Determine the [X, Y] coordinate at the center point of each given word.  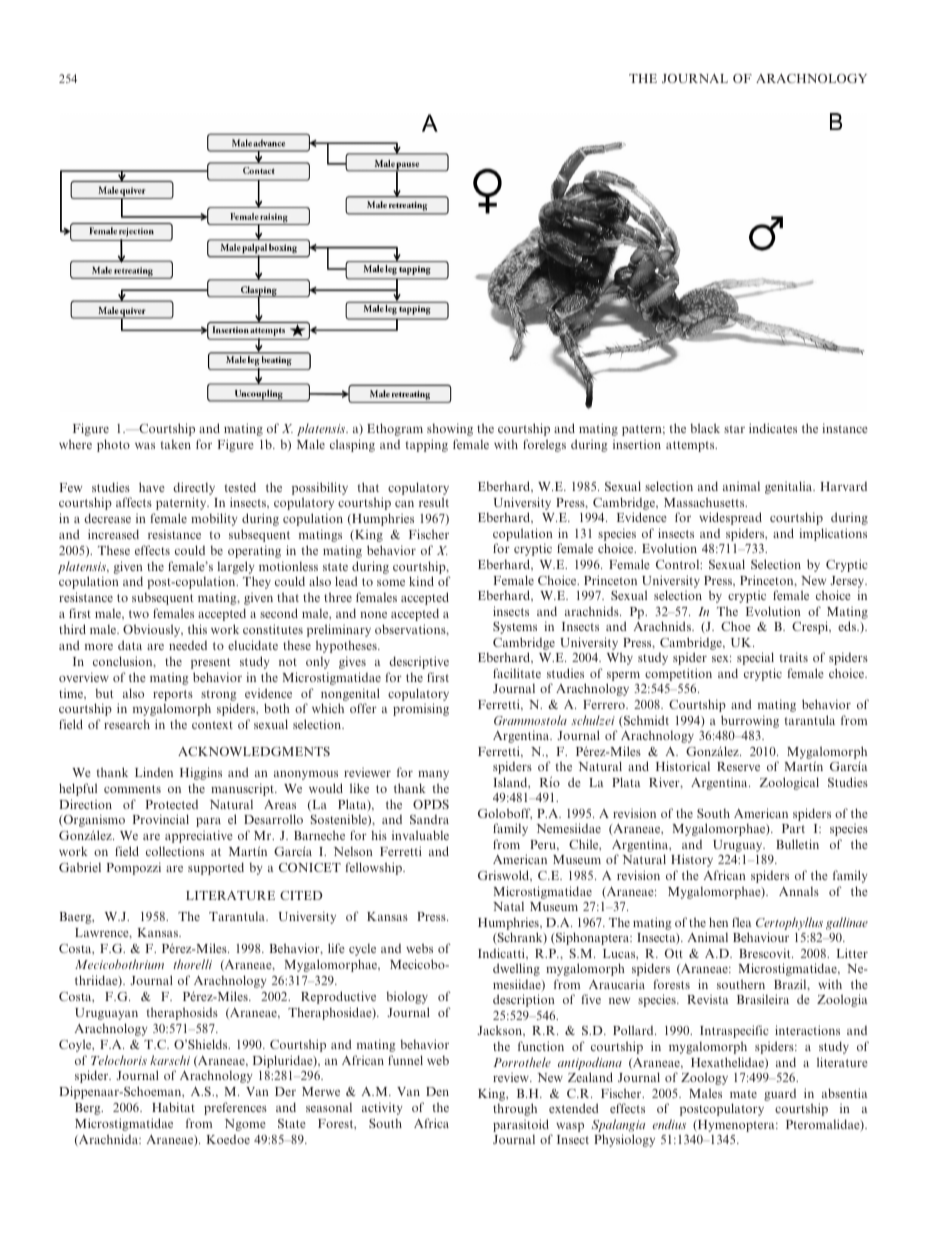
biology [407, 997]
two [139, 614]
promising [421, 709]
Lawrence [103, 933]
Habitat [173, 1107]
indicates [773, 428]
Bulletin [797, 844]
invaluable [420, 835]
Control [679, 564]
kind [421, 581]
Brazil [791, 985]
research [127, 724]
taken [176, 444]
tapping [427, 445]
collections [175, 851]
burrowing [750, 721]
